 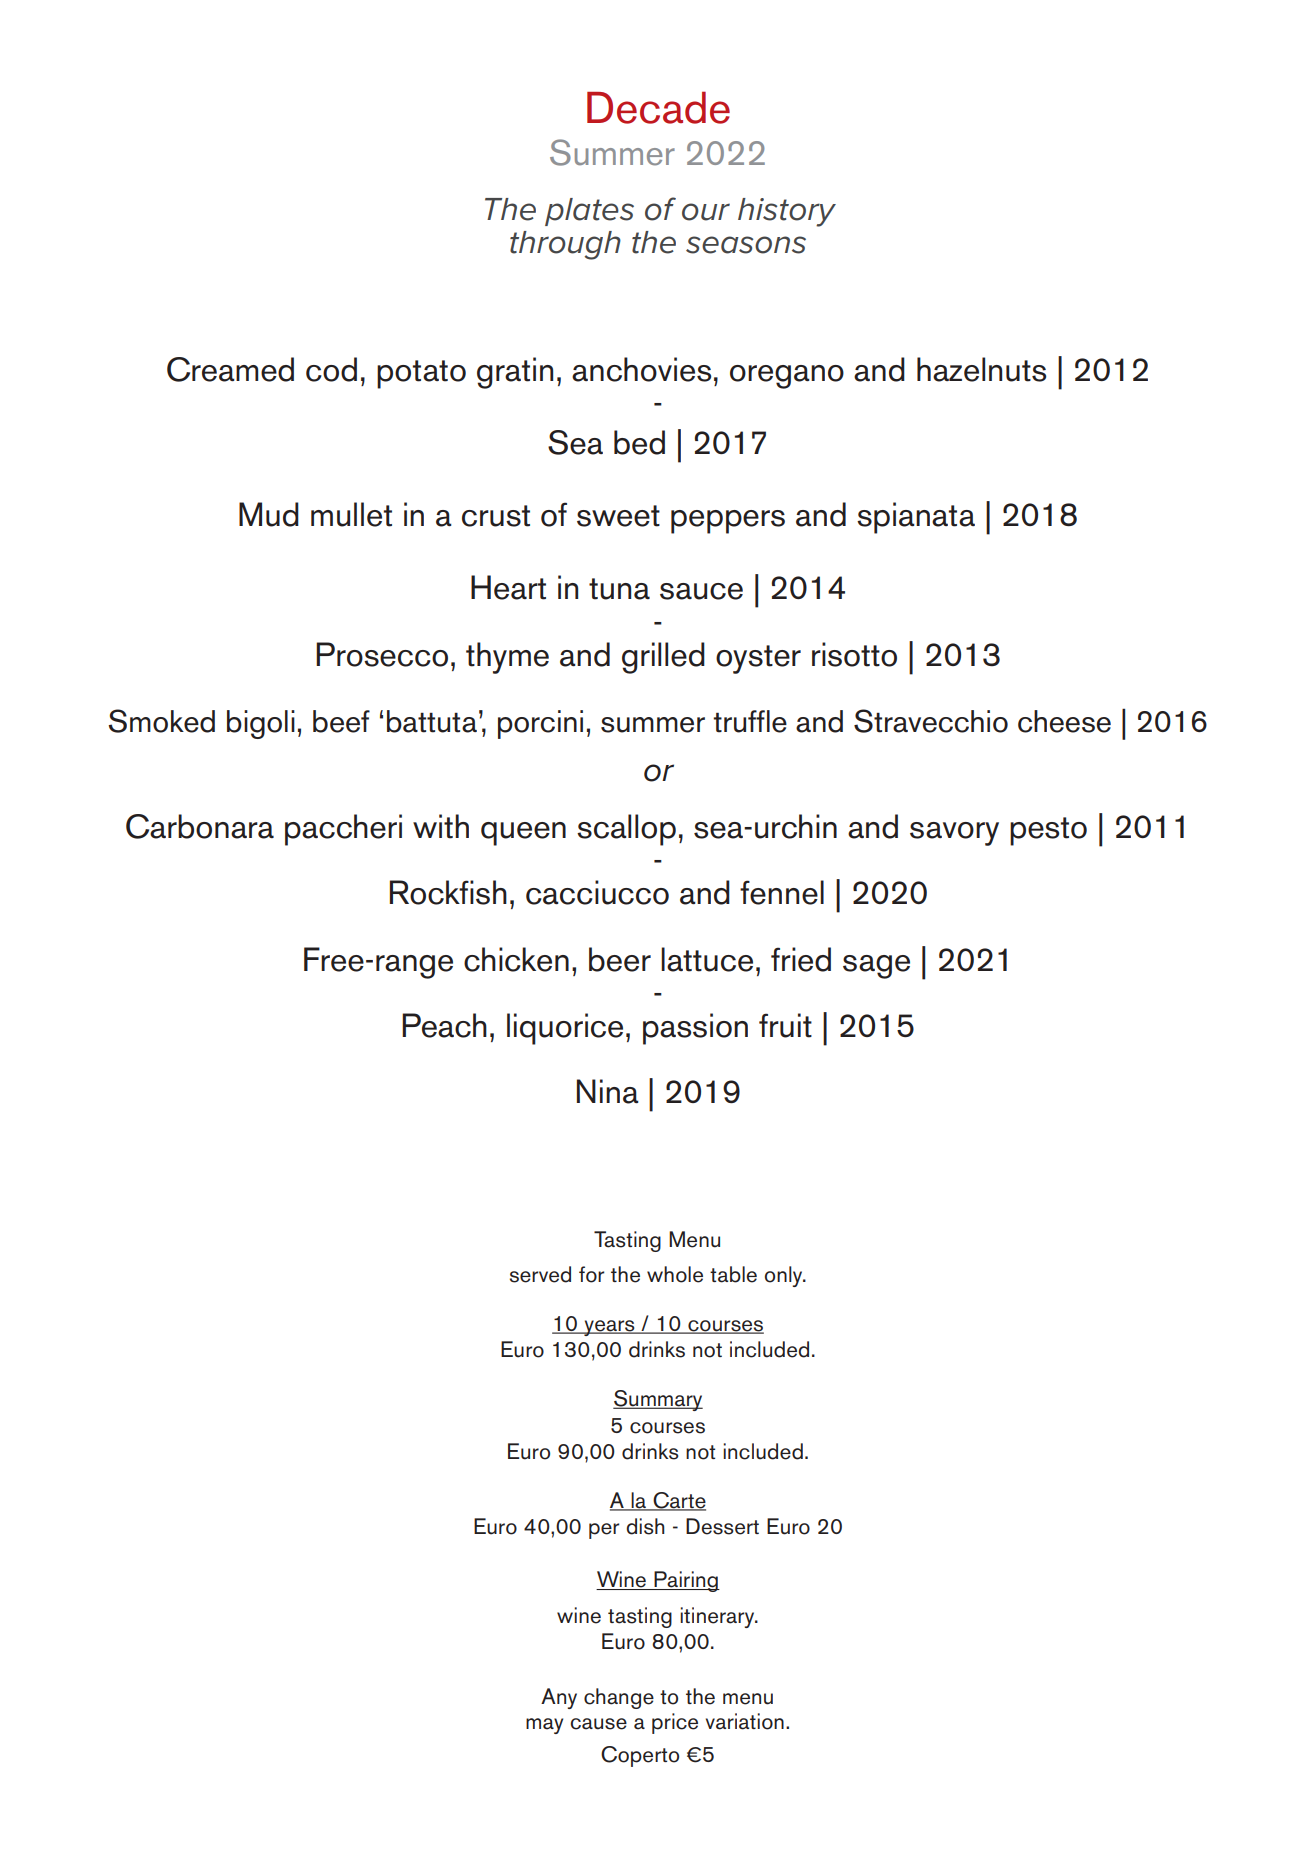 I want to click on only, so click(x=785, y=1276).
